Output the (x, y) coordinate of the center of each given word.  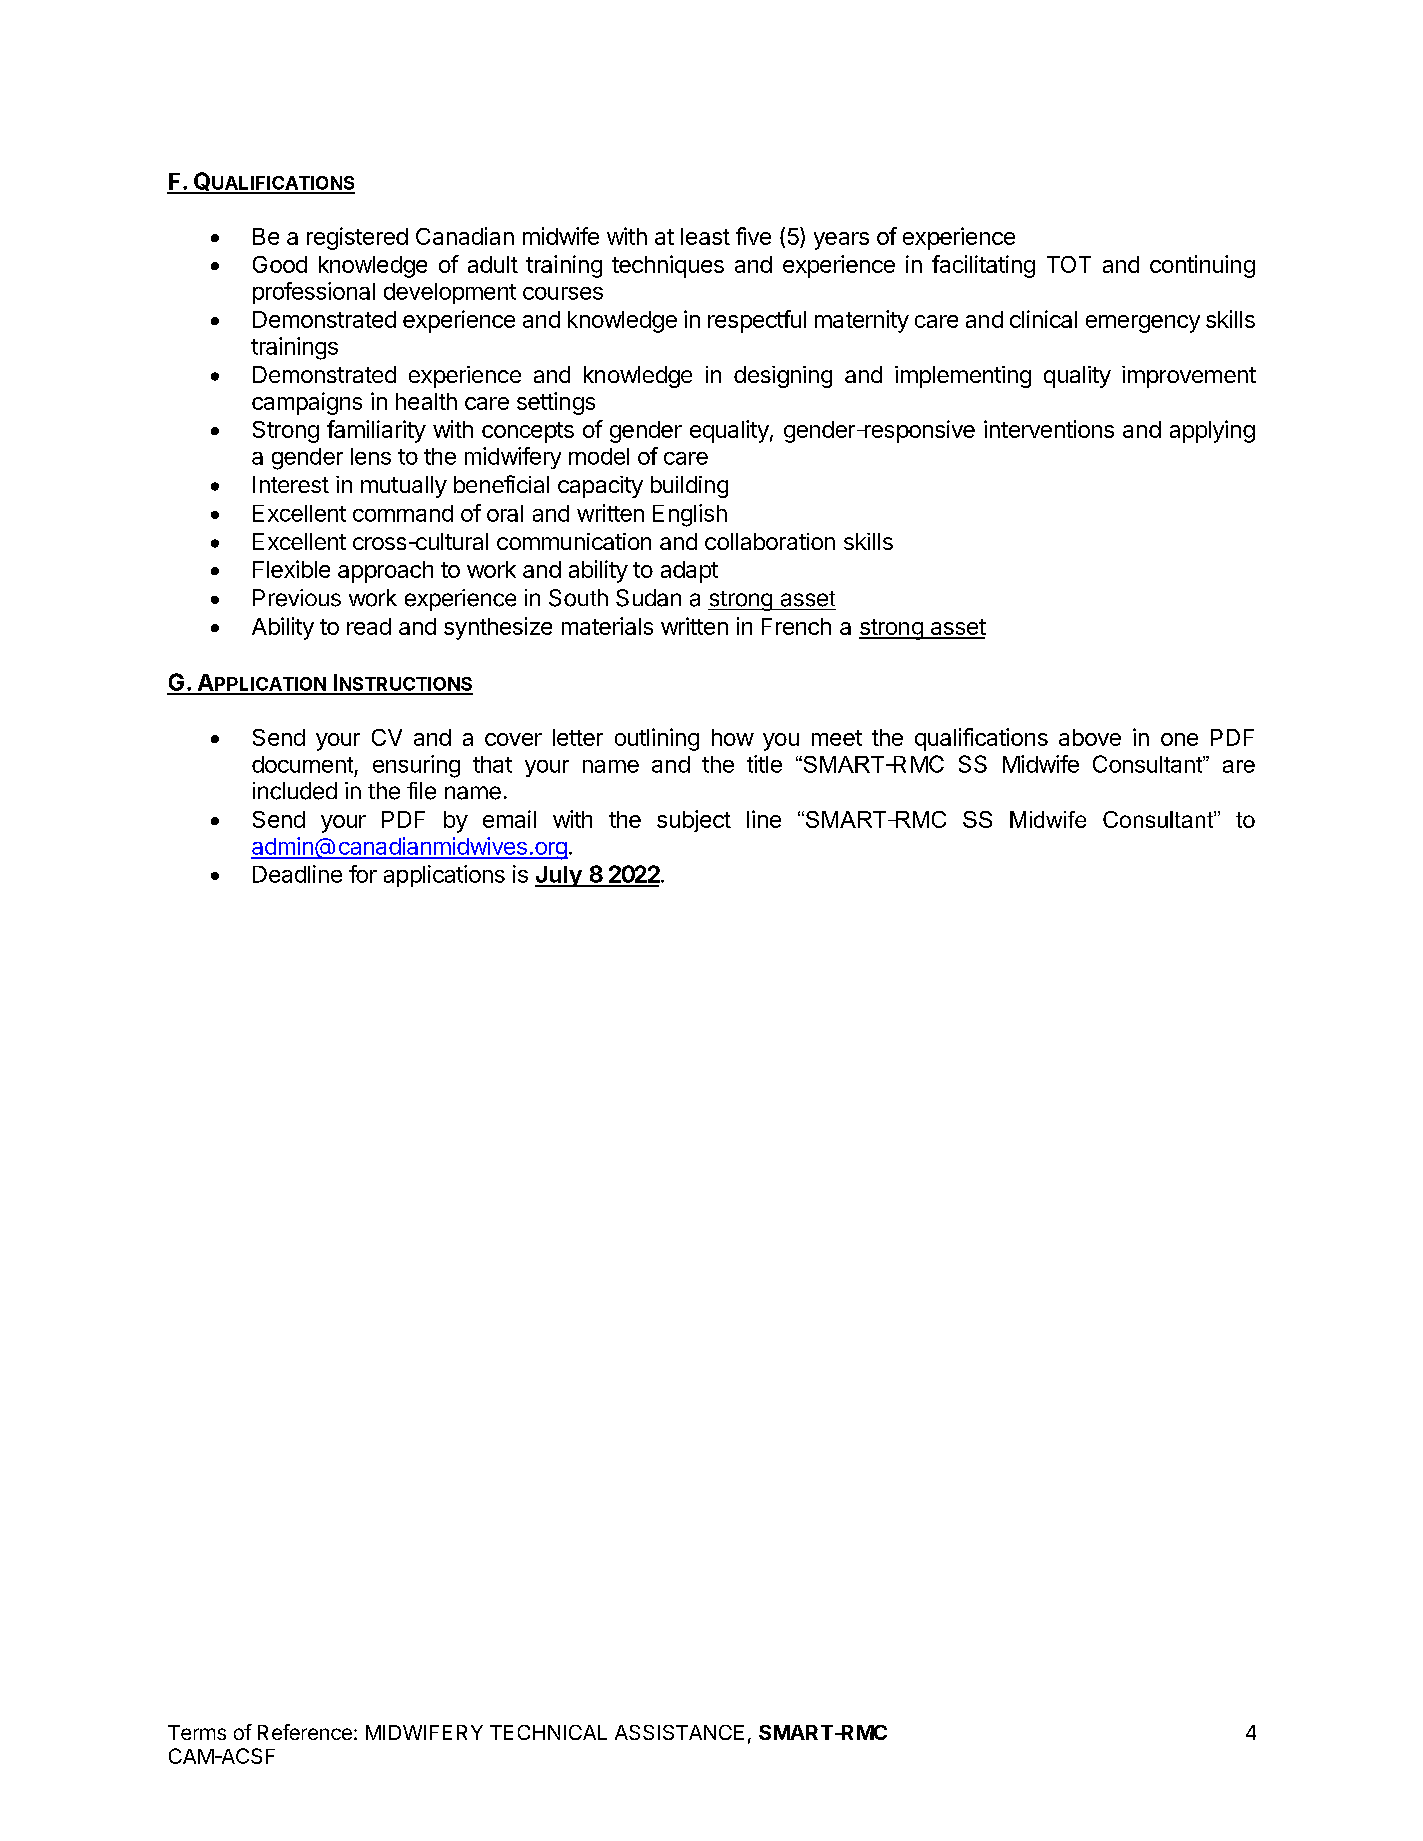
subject (694, 821)
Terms (197, 1732)
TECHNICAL (548, 1732)
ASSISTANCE (679, 1732)
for (363, 874)
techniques (668, 266)
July (559, 876)
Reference (305, 1732)
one (1179, 739)
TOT (1069, 264)
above (1090, 737)
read (369, 626)
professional (314, 293)
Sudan (648, 598)
